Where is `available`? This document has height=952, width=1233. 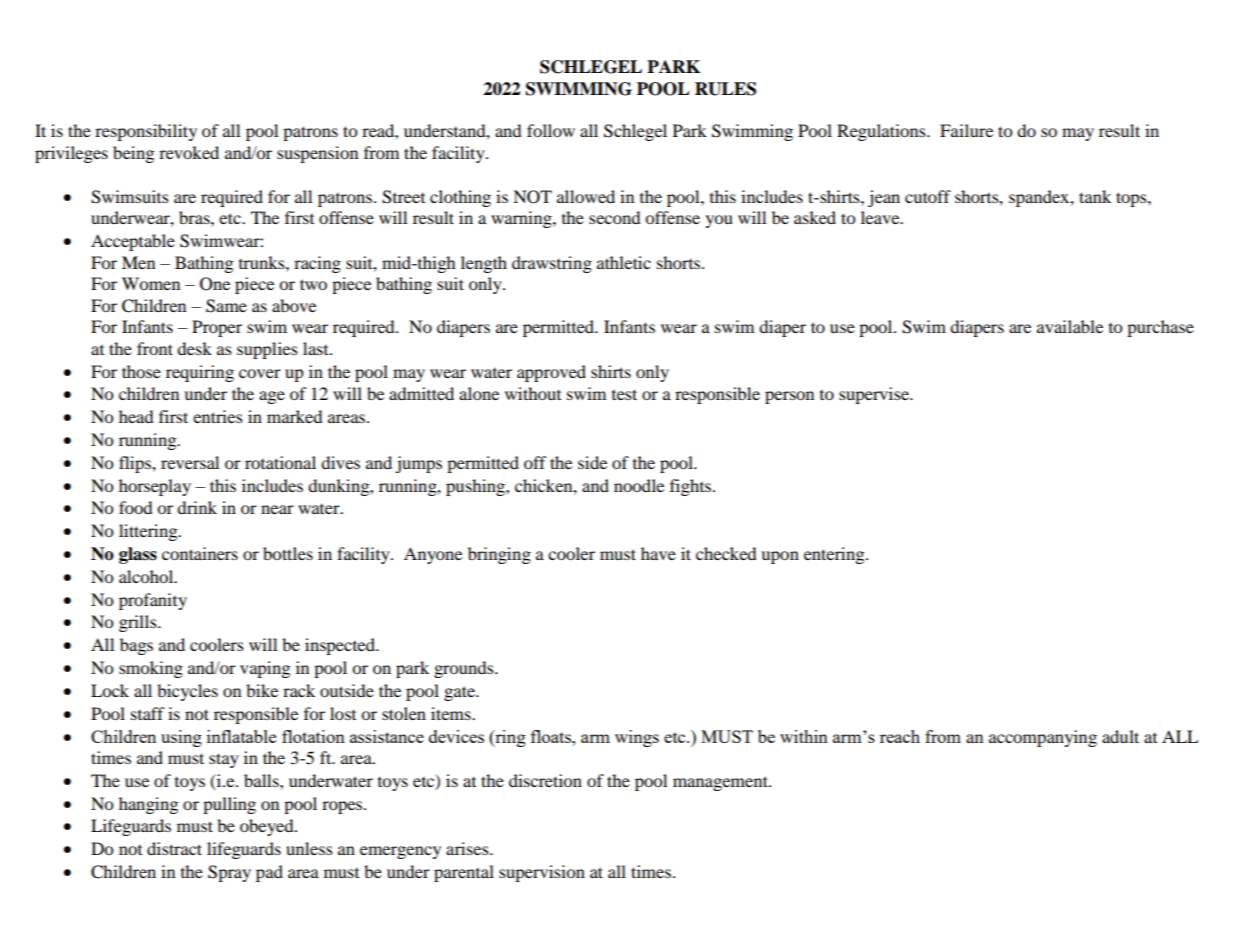
available is located at coordinates (1070, 326).
